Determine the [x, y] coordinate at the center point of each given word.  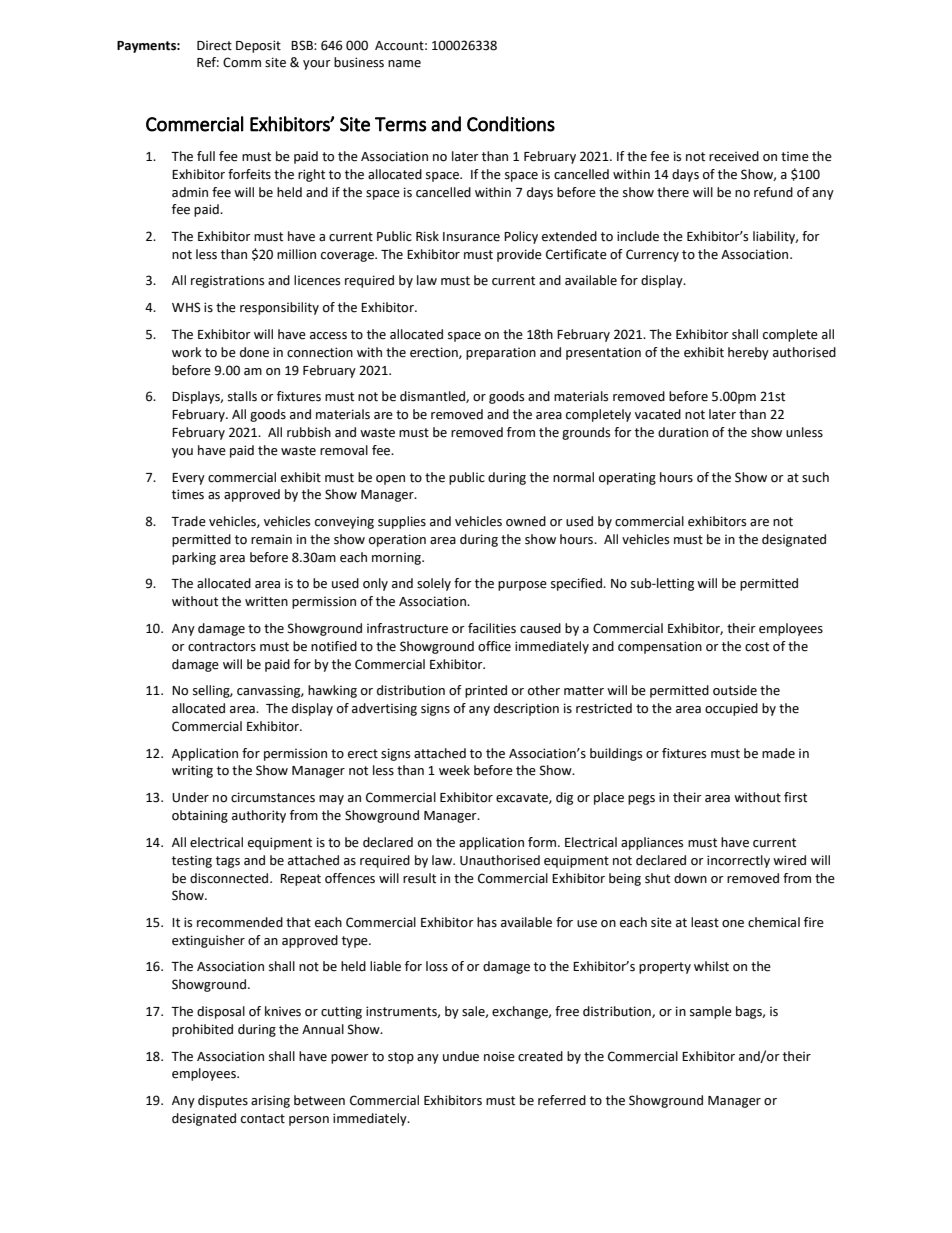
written [266, 602]
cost [757, 647]
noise [499, 1057]
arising [270, 1102]
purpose [522, 586]
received [734, 156]
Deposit [258, 46]
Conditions [511, 124]
